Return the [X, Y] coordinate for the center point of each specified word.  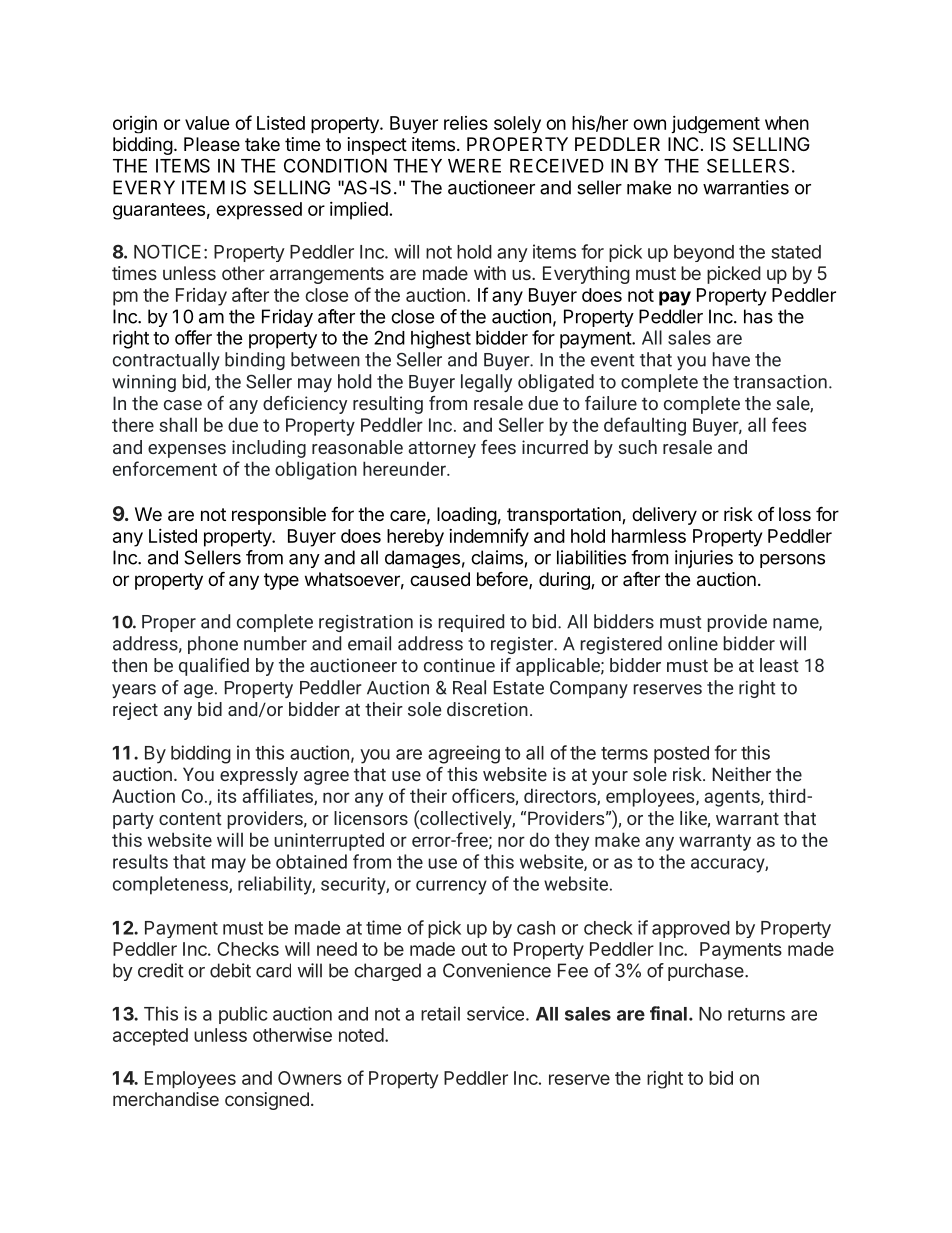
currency [451, 887]
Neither [742, 774]
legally [486, 383]
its [227, 796]
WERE [474, 166]
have [731, 359]
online [693, 643]
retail [440, 1013]
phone [213, 645]
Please [212, 144]
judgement [715, 125]
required [471, 623]
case [183, 405]
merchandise [166, 1099]
